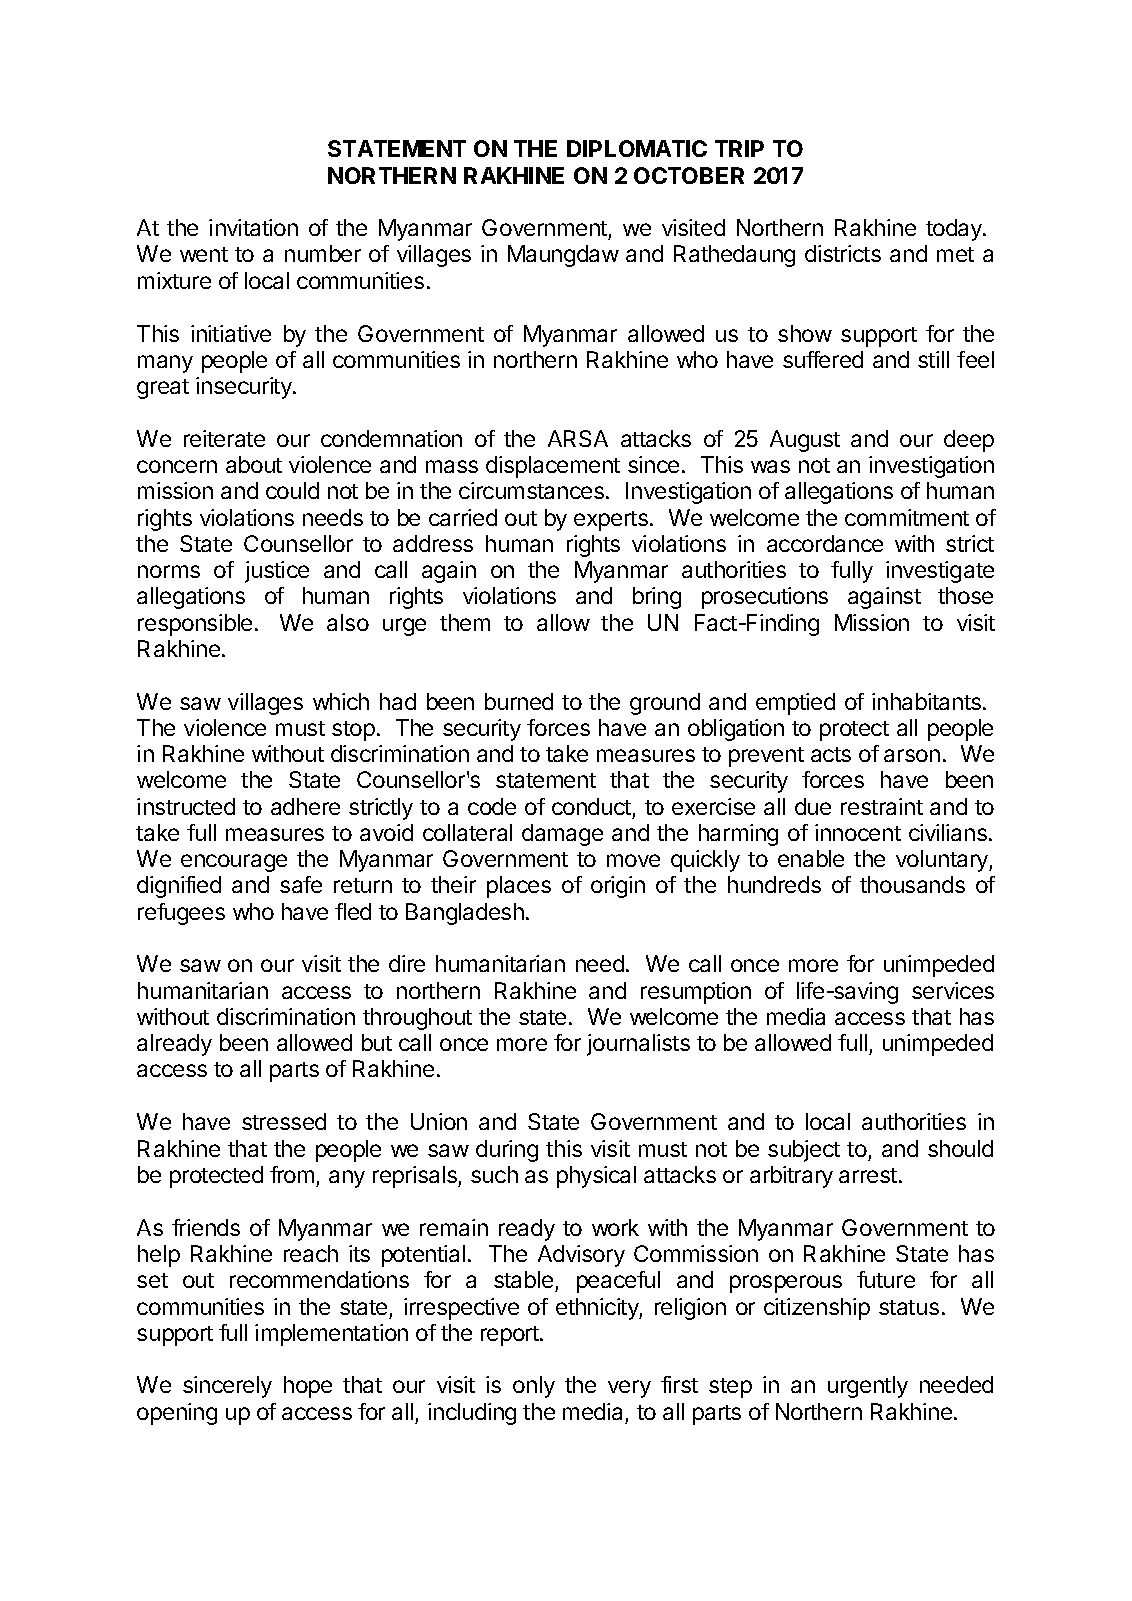  I want to click on justice, so click(277, 572).
